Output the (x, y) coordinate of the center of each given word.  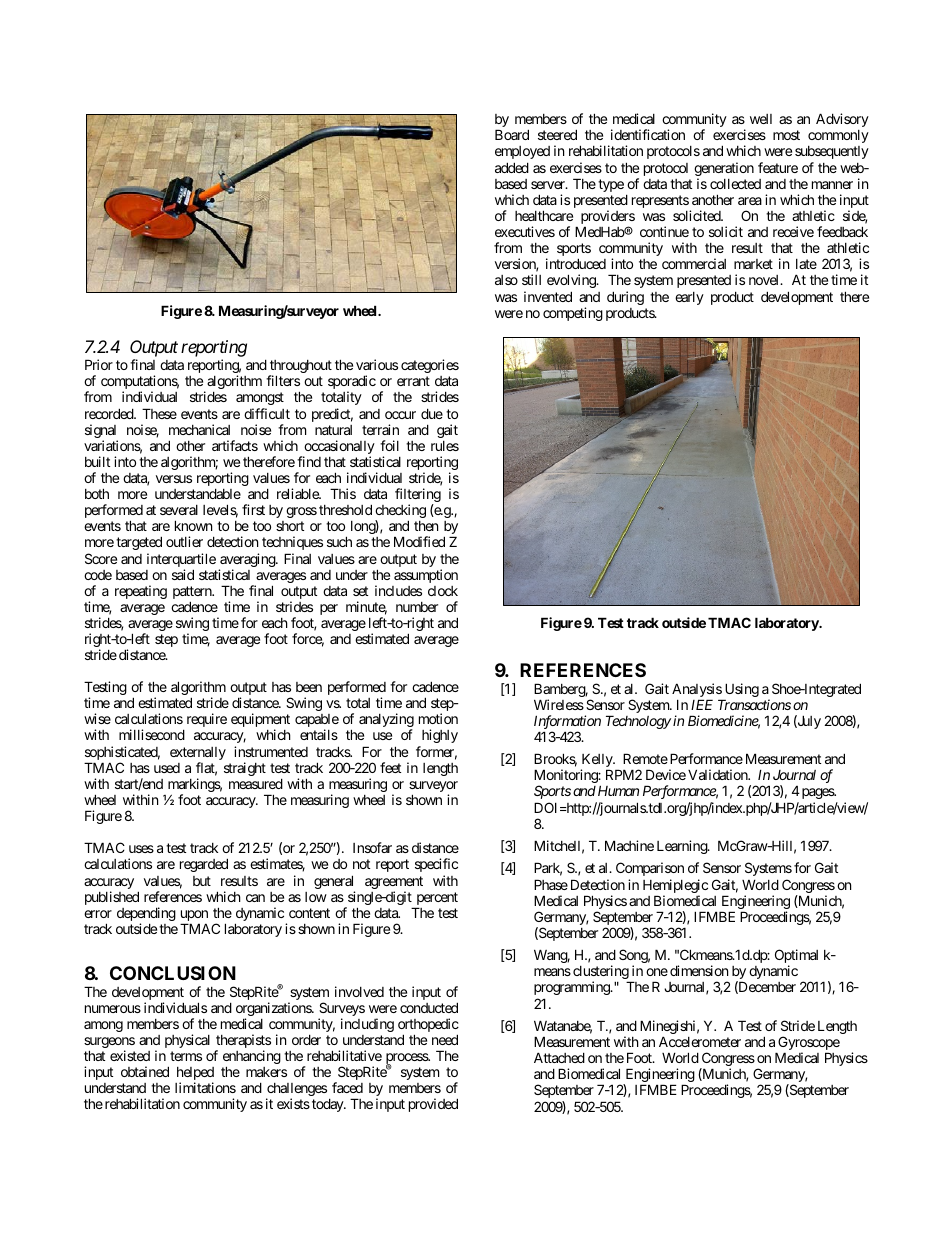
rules (445, 446)
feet (390, 767)
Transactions (754, 704)
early (689, 298)
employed (522, 152)
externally (198, 755)
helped (195, 1075)
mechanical (199, 429)
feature (778, 167)
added (512, 167)
